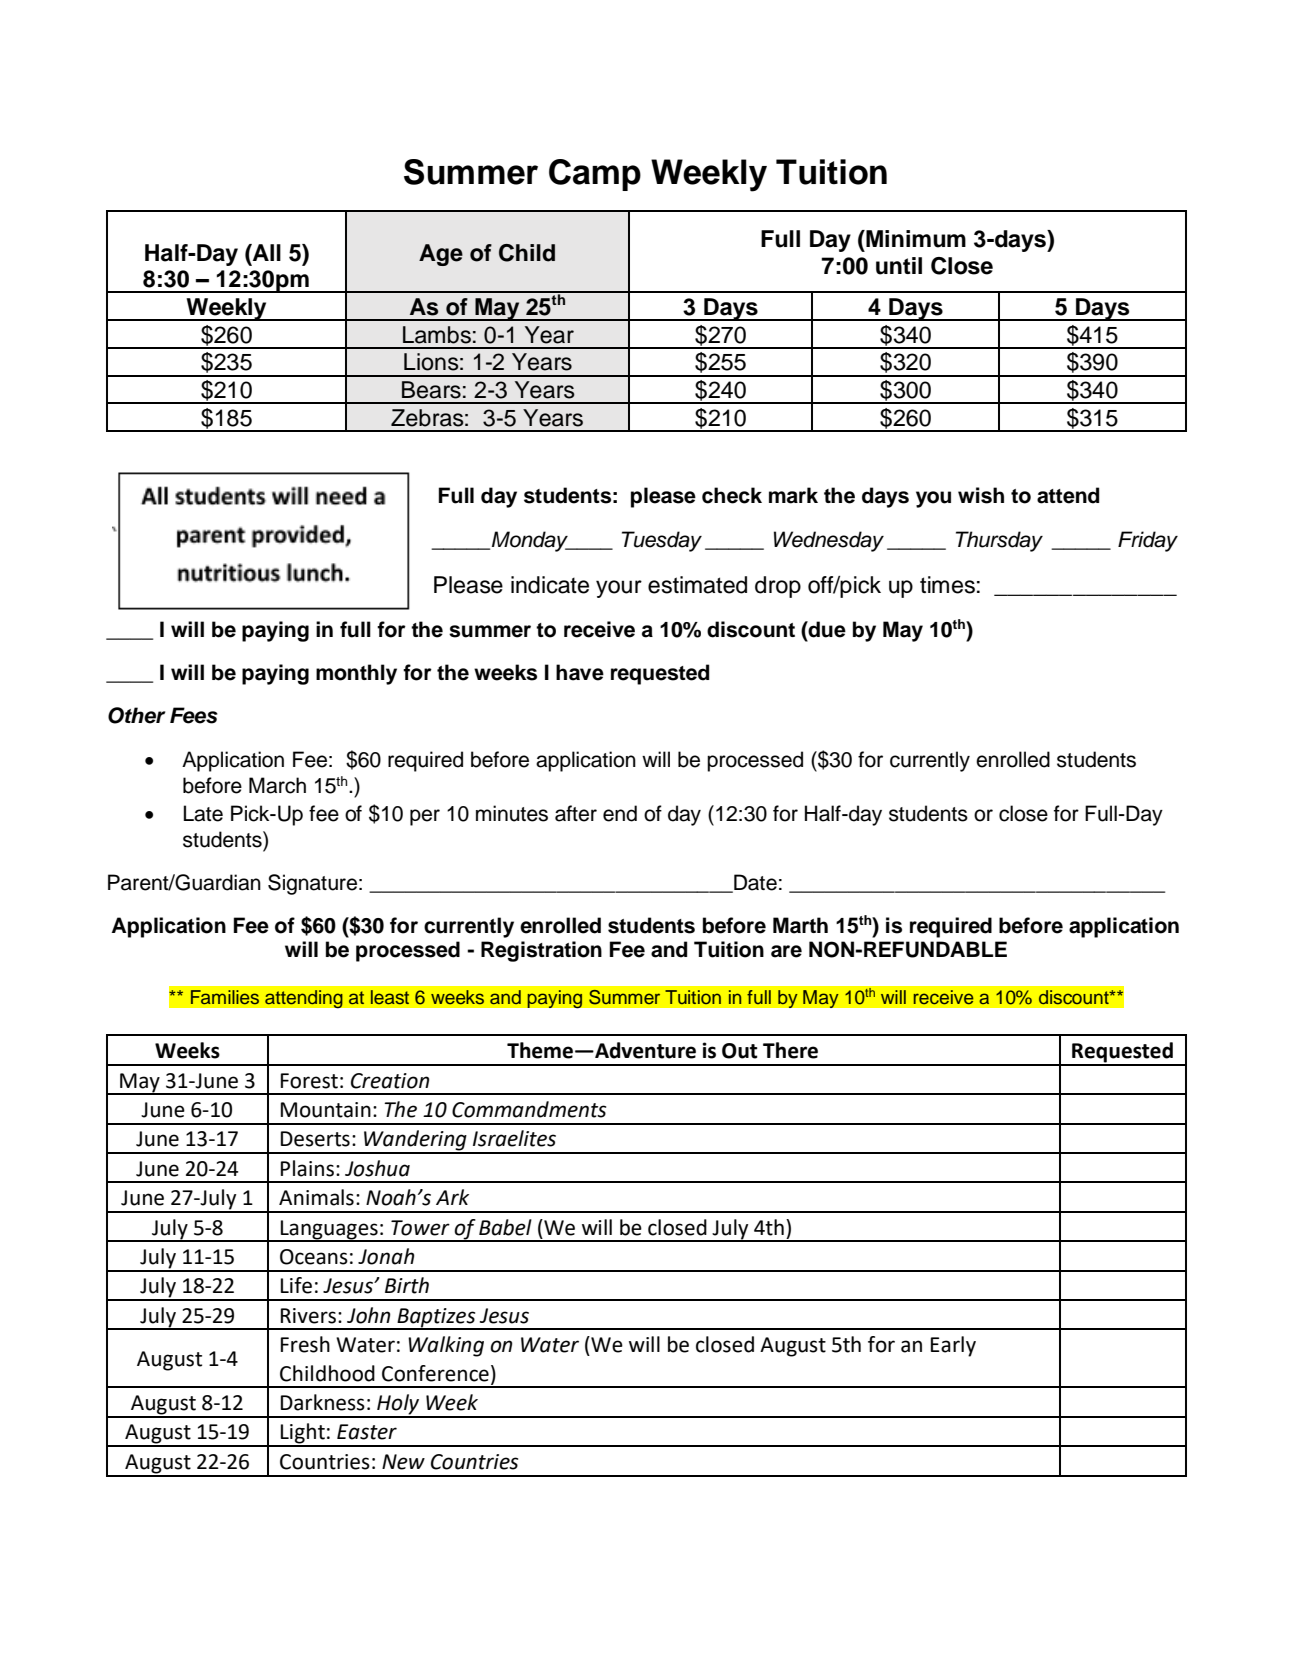 This screenshot has width=1292, height=1672. Describe the element at coordinates (790, 1050) in the screenshot. I see `There` at that location.
